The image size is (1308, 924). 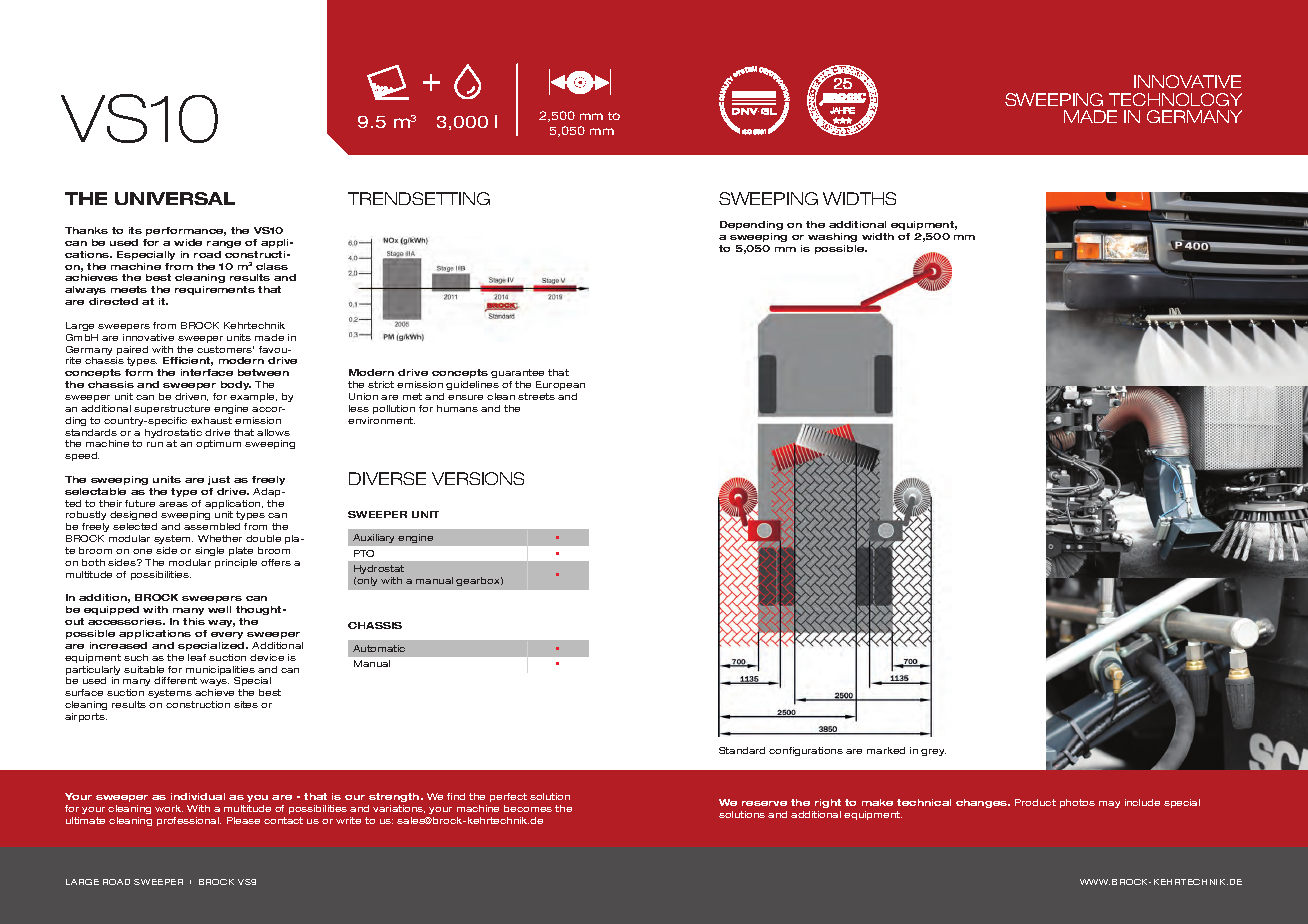 I want to click on Auxiliary, so click(x=373, y=538).
